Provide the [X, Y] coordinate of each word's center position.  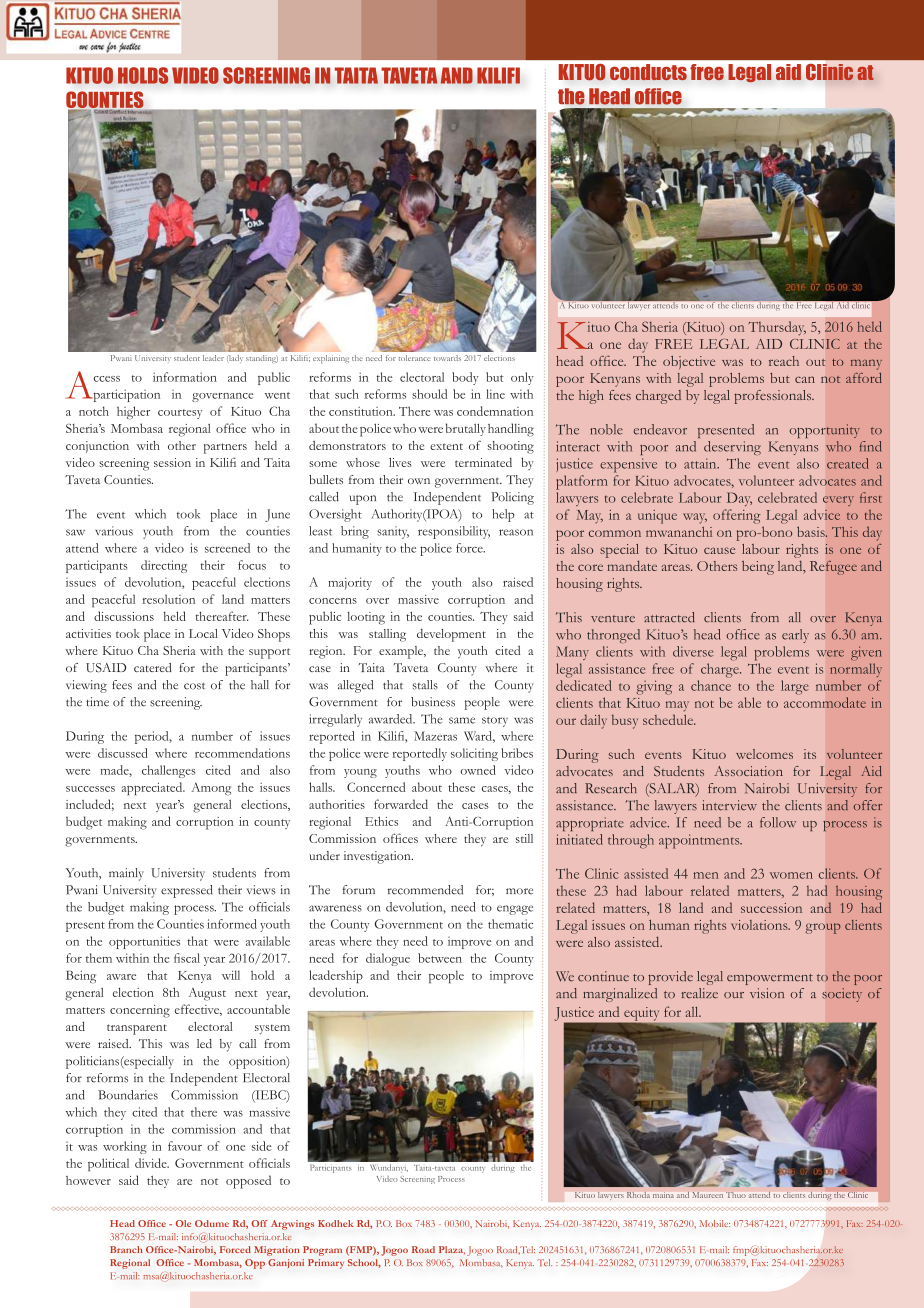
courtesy [180, 414]
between [440, 958]
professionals [774, 397]
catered [153, 667]
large [795, 687]
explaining [331, 359]
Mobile [715, 1223]
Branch [126, 1249]
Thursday [777, 328]
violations [760, 925]
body [465, 378]
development [451, 635]
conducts [648, 72]
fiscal [187, 958]
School [364, 1263]
